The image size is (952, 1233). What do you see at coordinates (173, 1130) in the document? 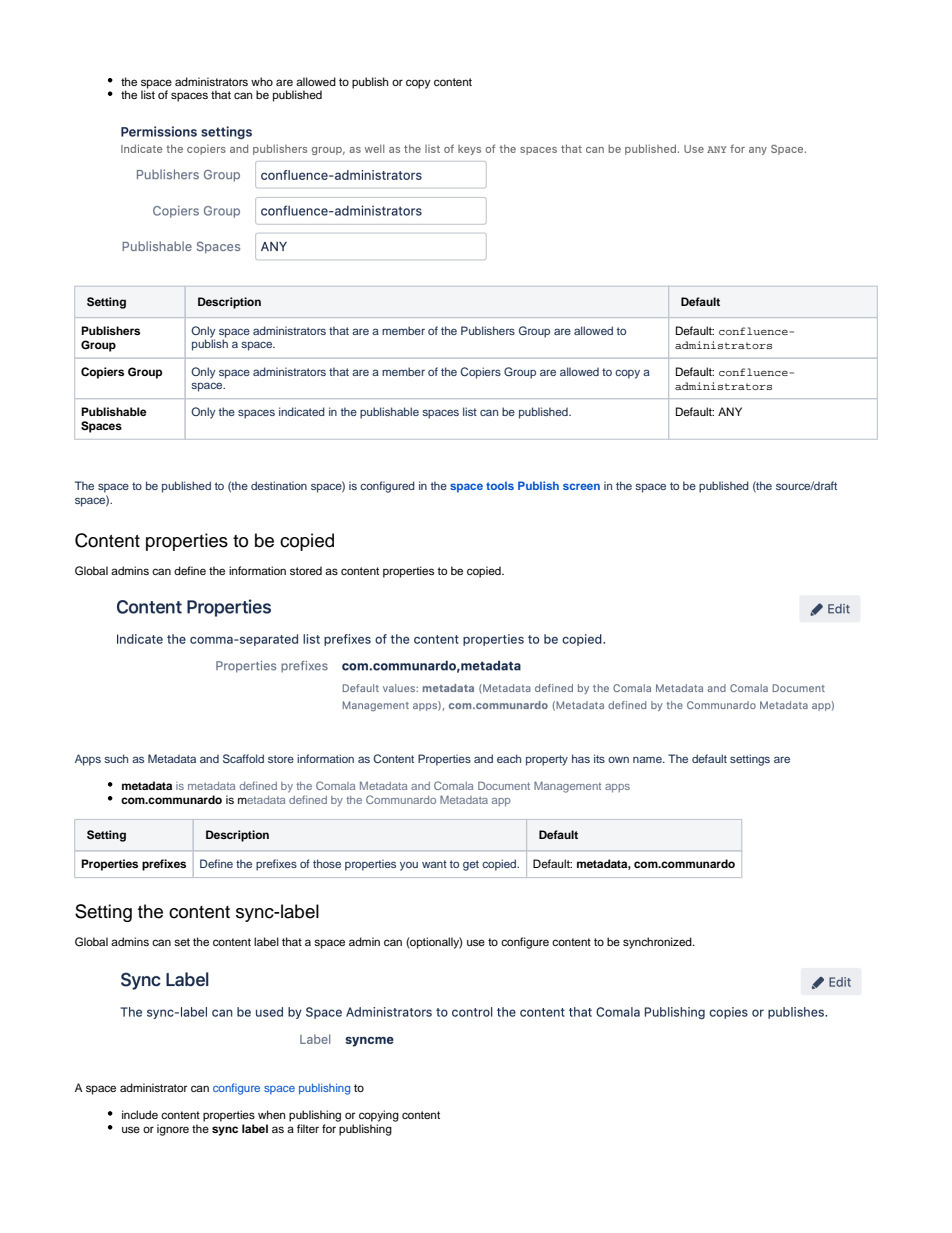
I see `ignore` at bounding box center [173, 1130].
